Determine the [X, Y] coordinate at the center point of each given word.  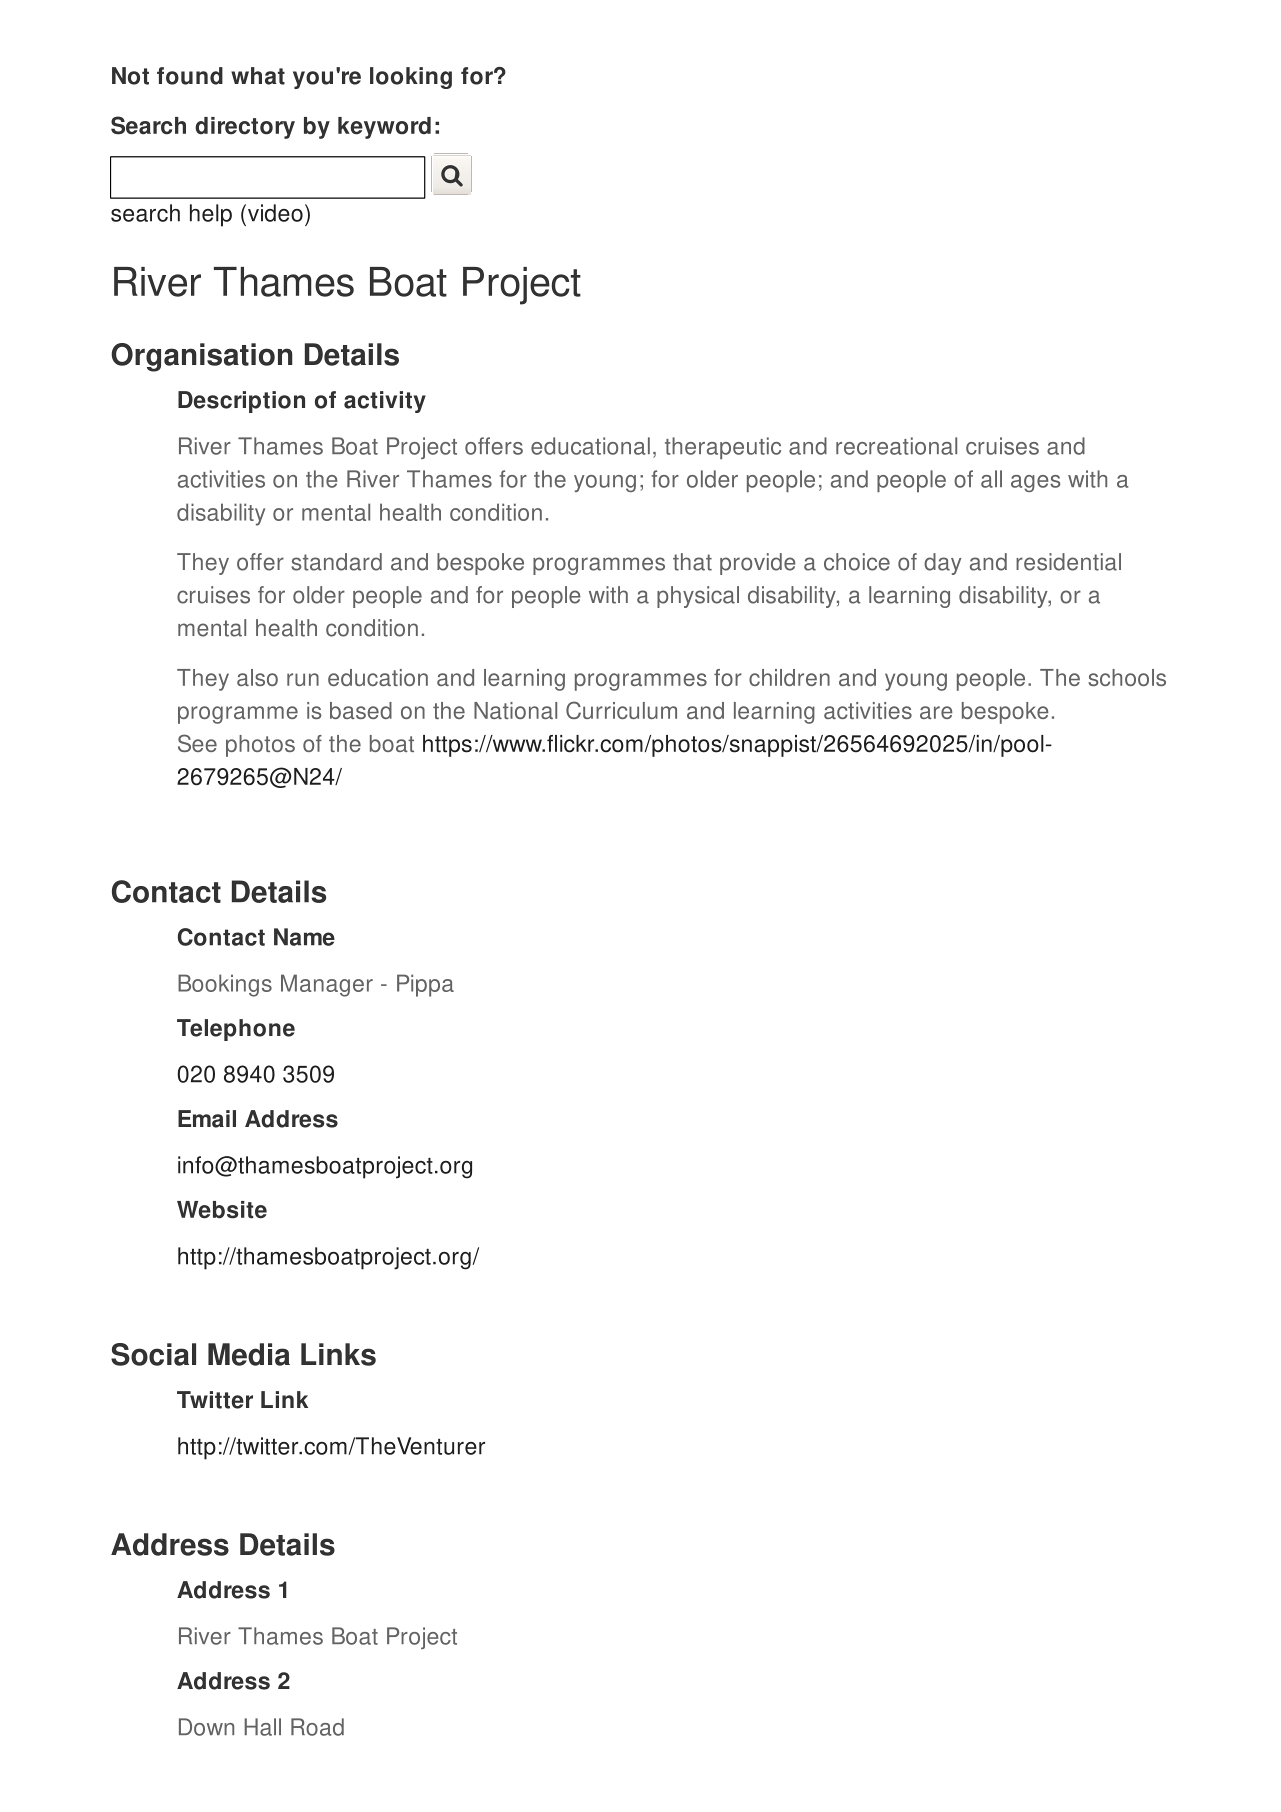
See [197, 743]
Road [317, 1727]
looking [411, 78]
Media [249, 1354]
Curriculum [621, 710]
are [936, 712]
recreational [896, 446]
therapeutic [723, 448]
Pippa [425, 985]
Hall [262, 1727]
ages [1035, 483]
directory [245, 128]
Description [241, 402]
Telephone [236, 1030]
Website [222, 1210]
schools [1127, 677]
